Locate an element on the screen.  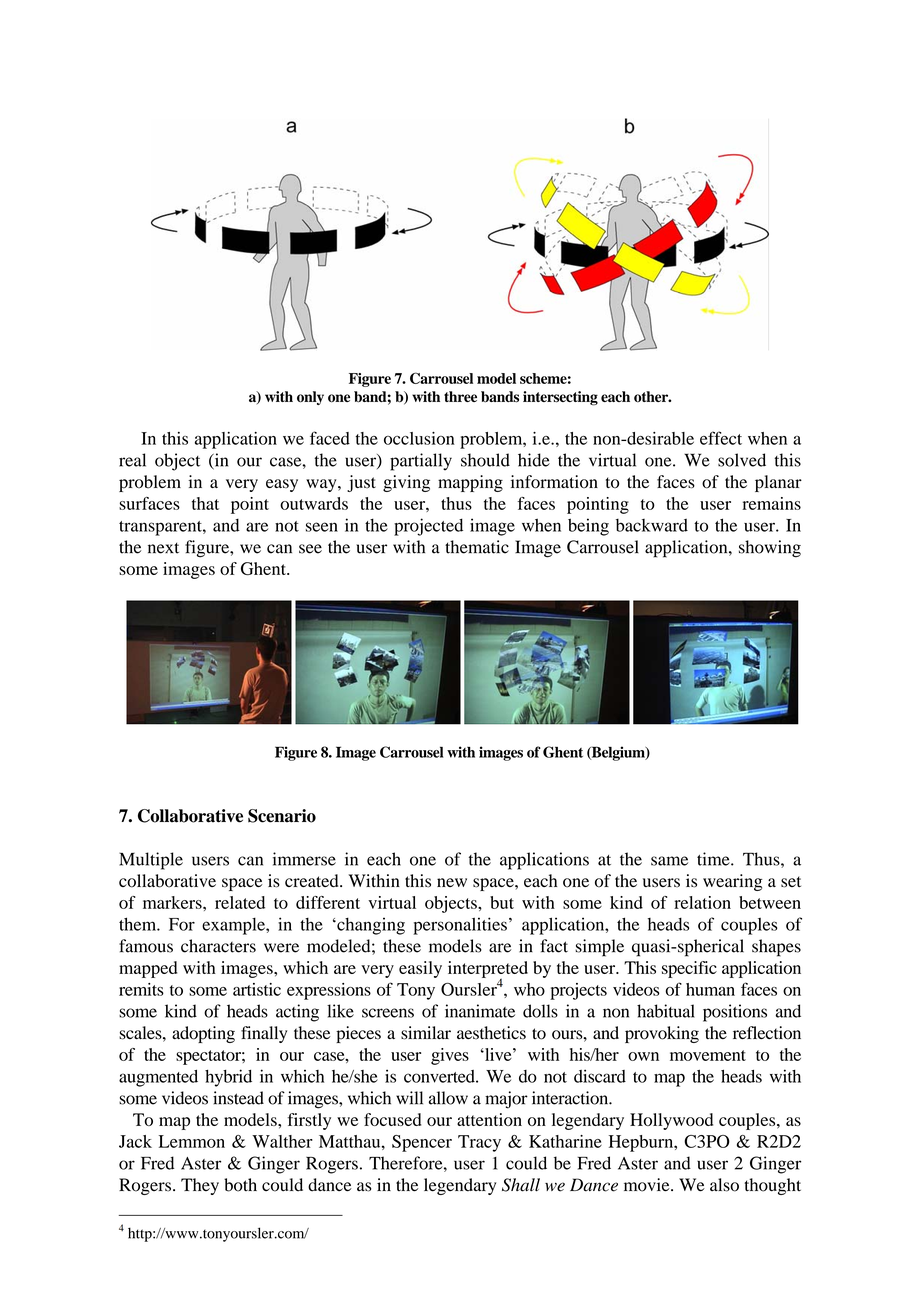
human is located at coordinates (710, 989).
